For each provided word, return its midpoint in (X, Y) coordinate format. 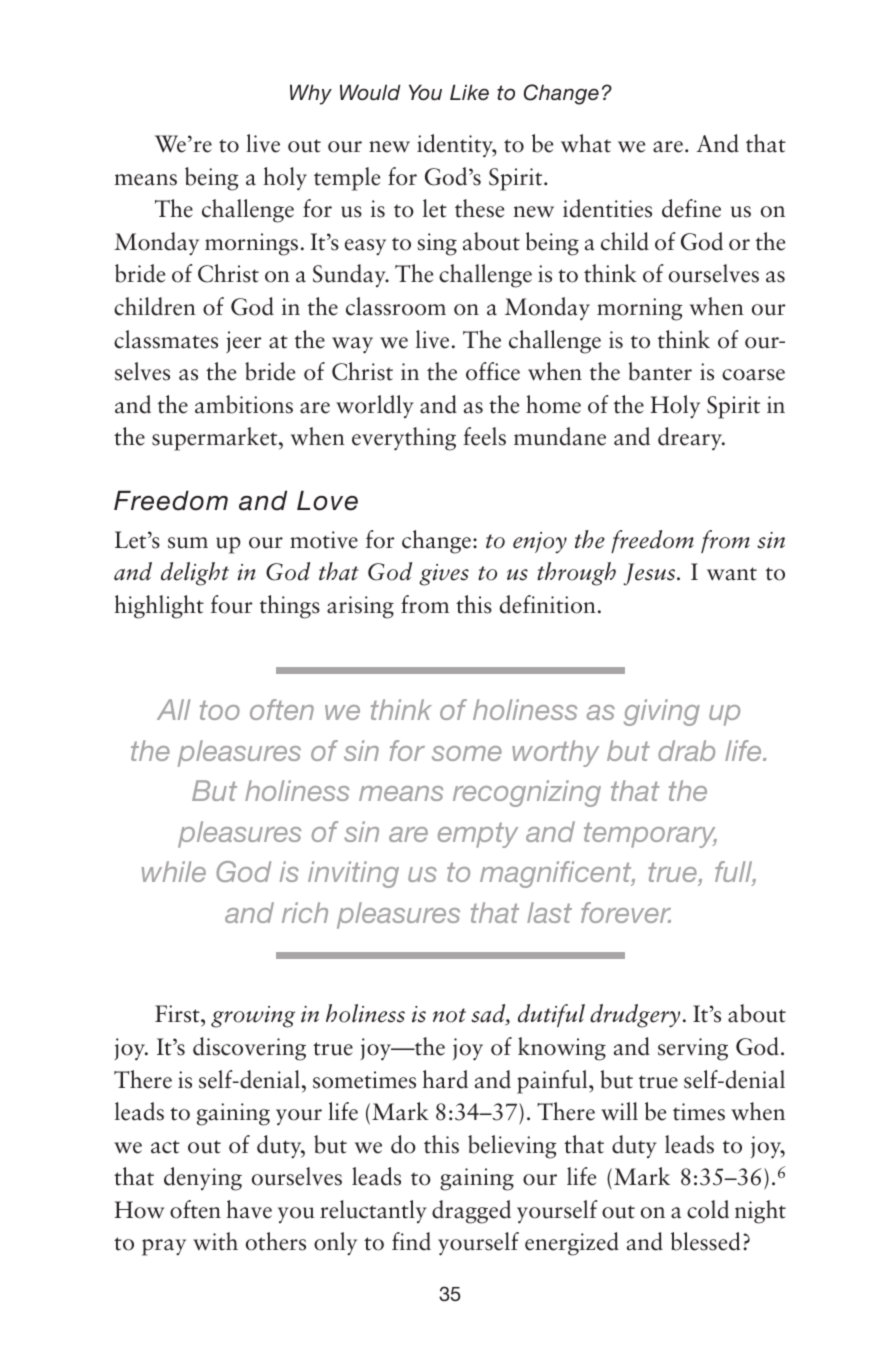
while (174, 871)
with (215, 1241)
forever (626, 912)
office (493, 371)
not (449, 1015)
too (220, 710)
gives (444, 575)
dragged (471, 1212)
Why (311, 95)
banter (660, 371)
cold (708, 1209)
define (691, 208)
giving (662, 712)
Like (469, 92)
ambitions (244, 404)
